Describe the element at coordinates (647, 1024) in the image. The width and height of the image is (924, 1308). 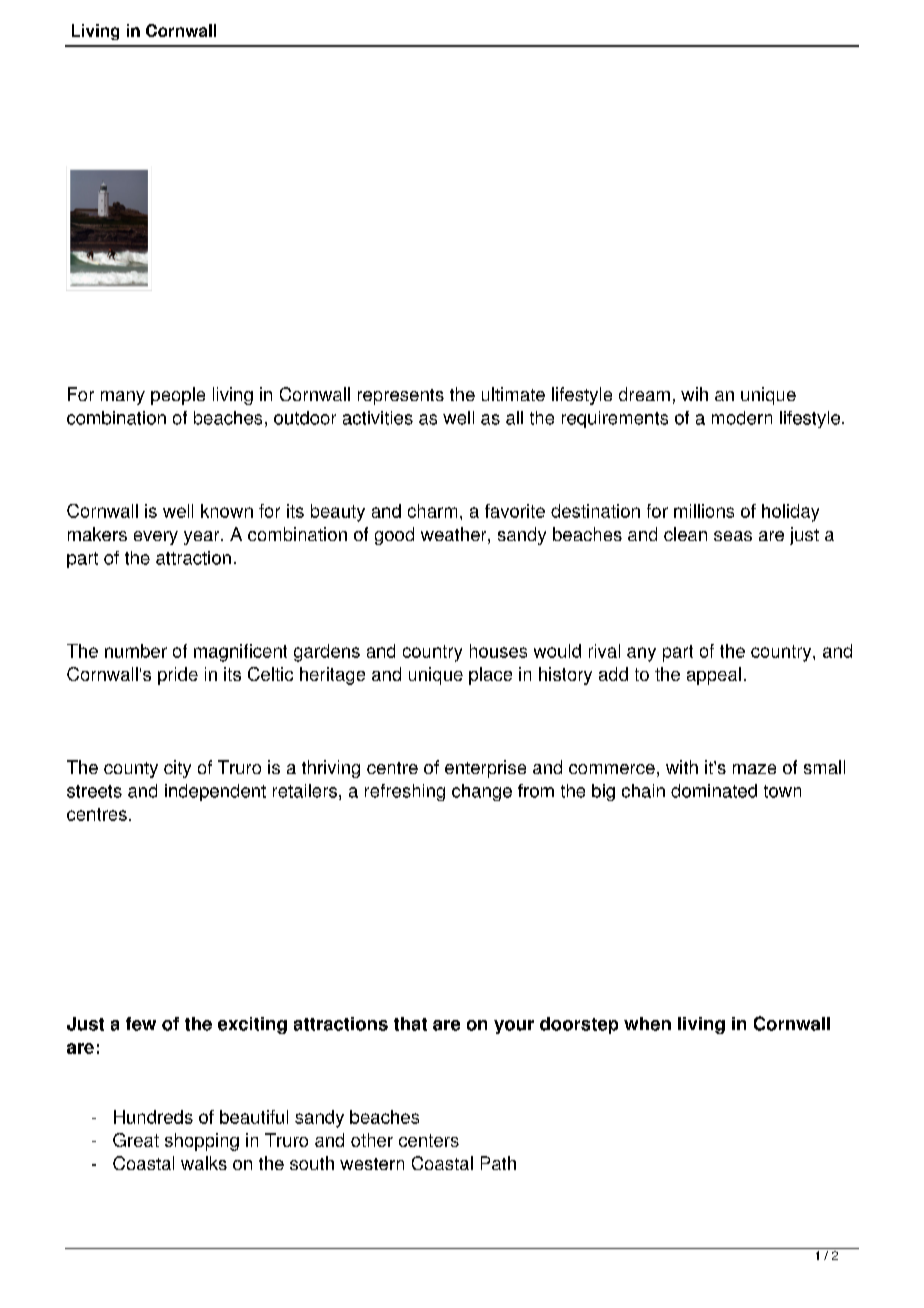
I see `when` at that location.
